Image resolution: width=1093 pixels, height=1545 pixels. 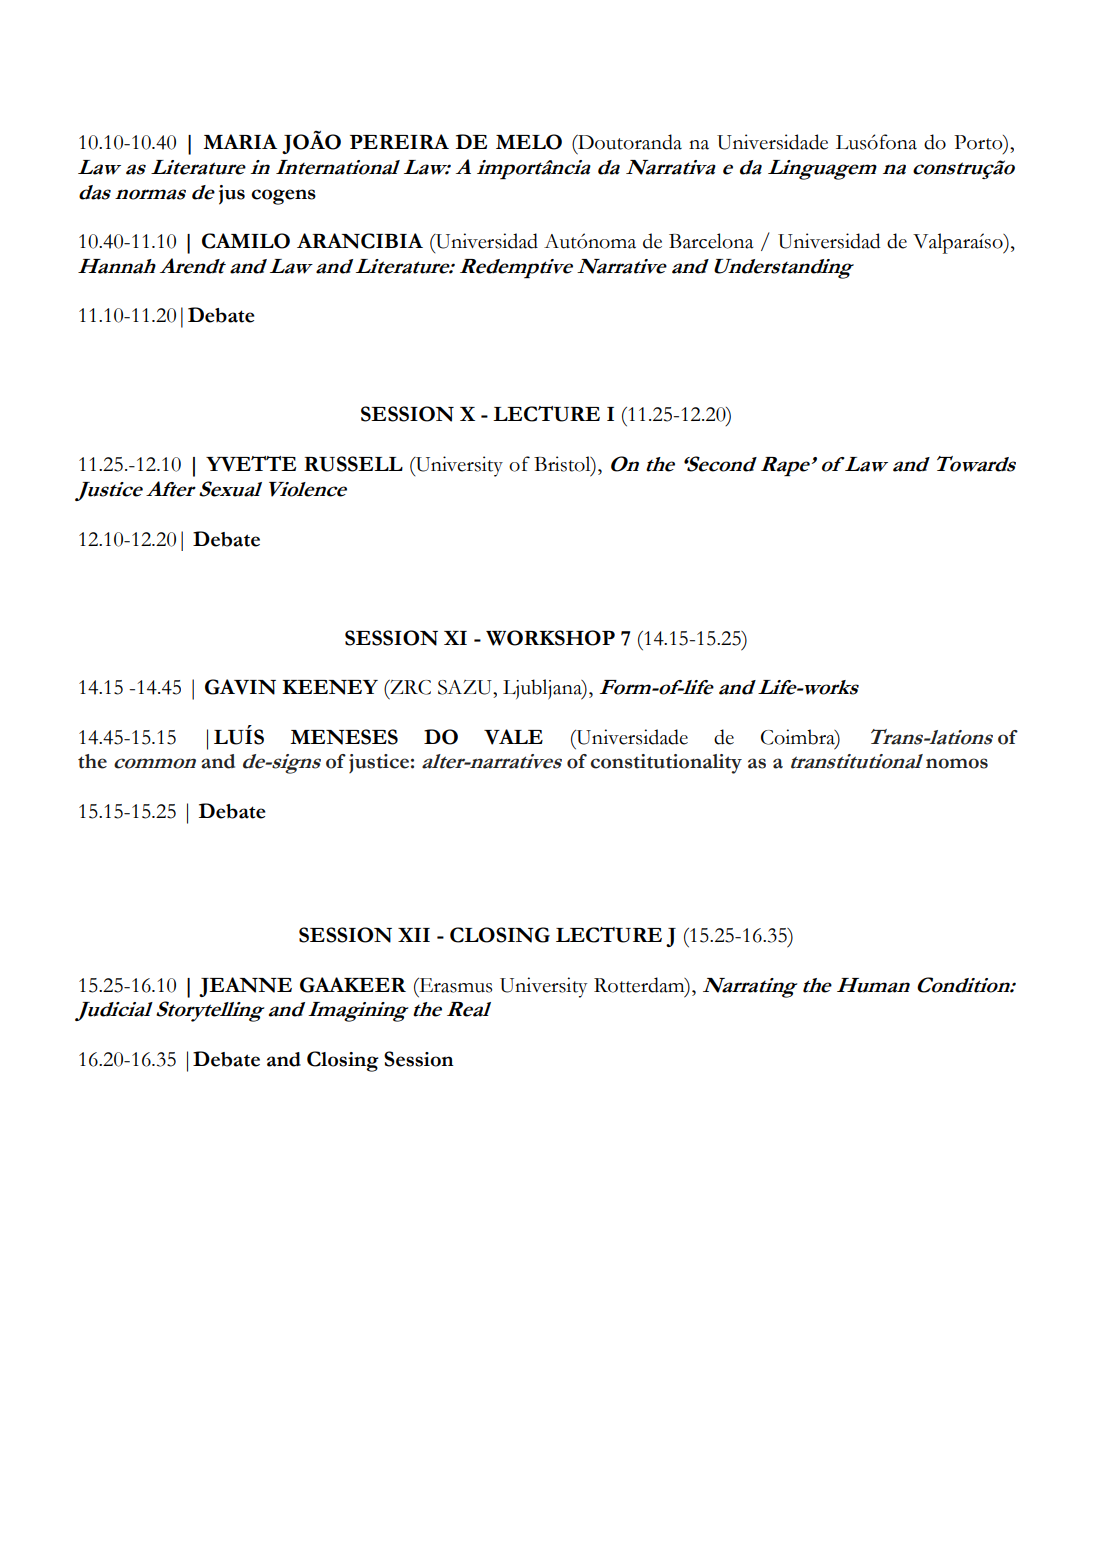 I want to click on VALE, so click(x=513, y=737).
